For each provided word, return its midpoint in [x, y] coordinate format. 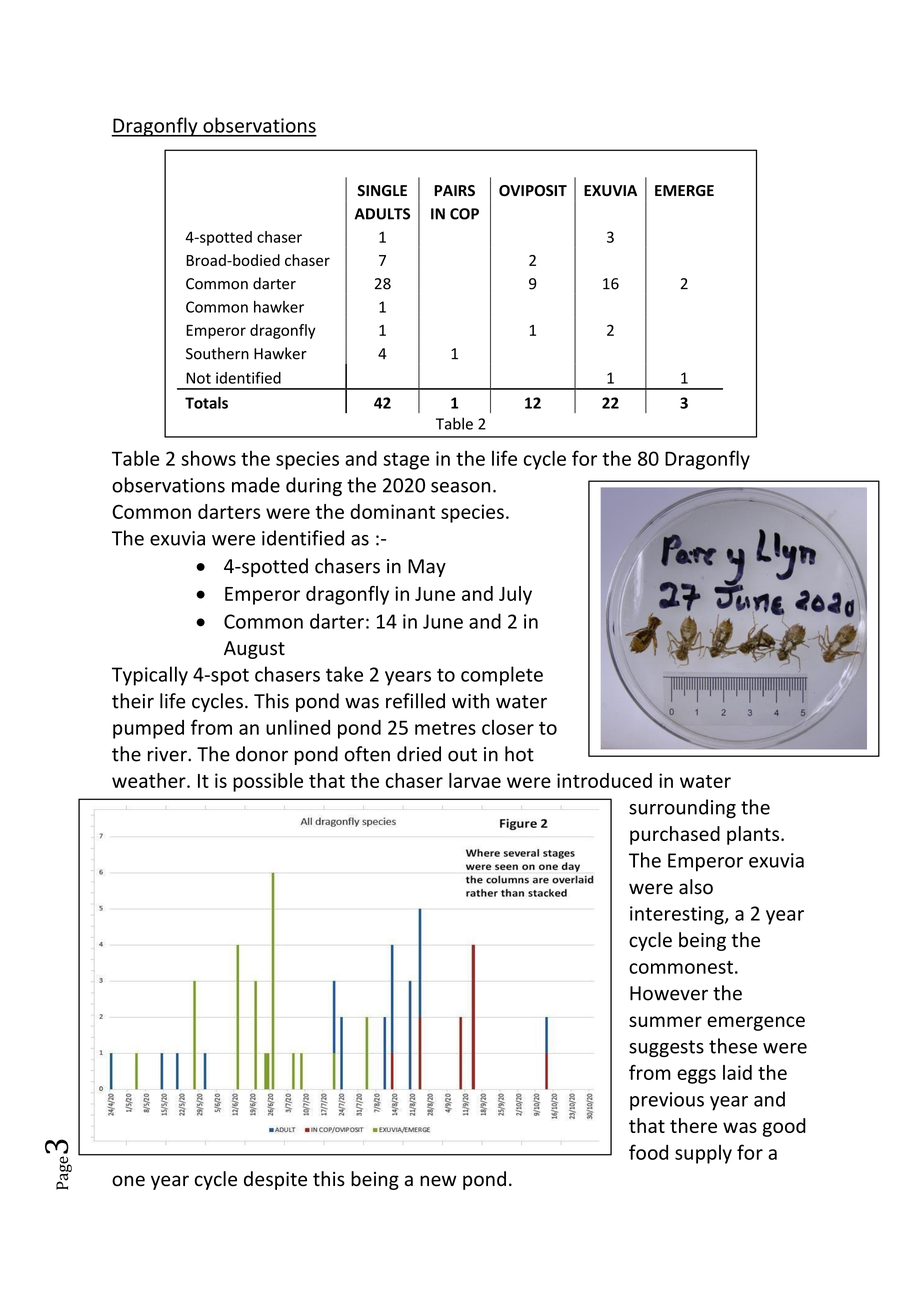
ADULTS [382, 214]
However [669, 993]
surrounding [682, 808]
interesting [678, 915]
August [254, 650]
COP [464, 214]
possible [268, 782]
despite [275, 1180]
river [168, 754]
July [515, 595]
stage [406, 461]
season [460, 487]
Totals [206, 403]
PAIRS [454, 190]
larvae [475, 780]
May [427, 568]
